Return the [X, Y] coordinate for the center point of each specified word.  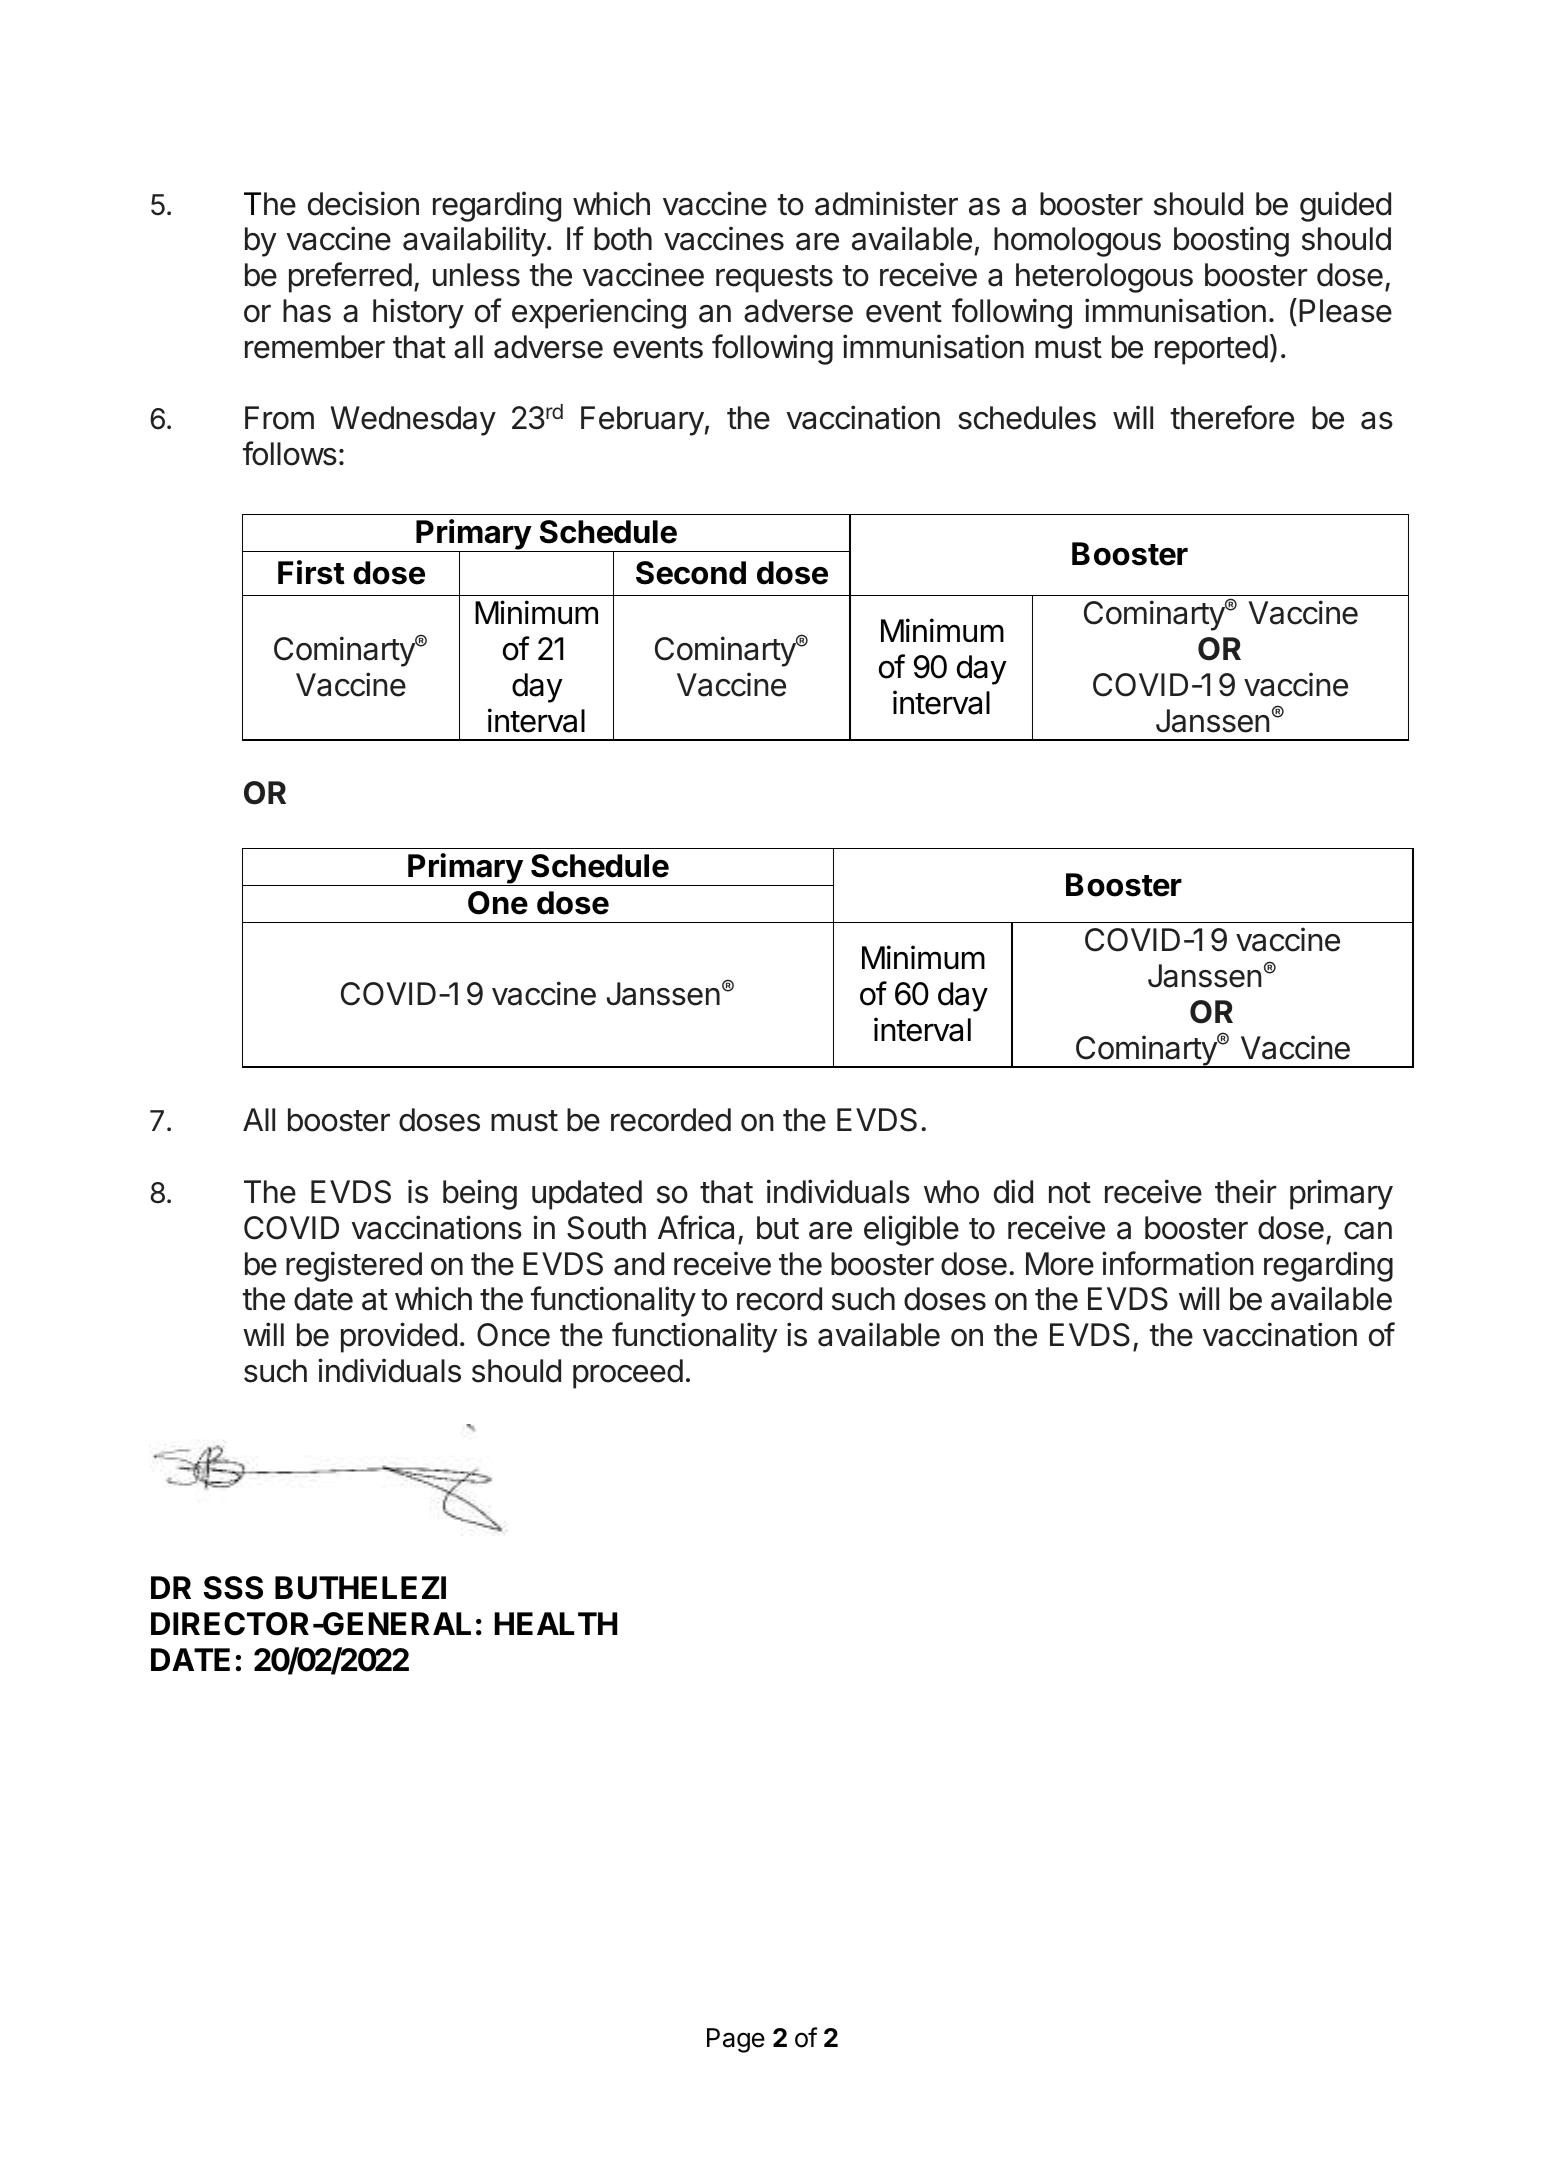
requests [774, 279]
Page [736, 2040]
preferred [350, 277]
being [480, 1194]
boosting [1231, 241]
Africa [696, 1227]
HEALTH [555, 1623]
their [1246, 1191]
